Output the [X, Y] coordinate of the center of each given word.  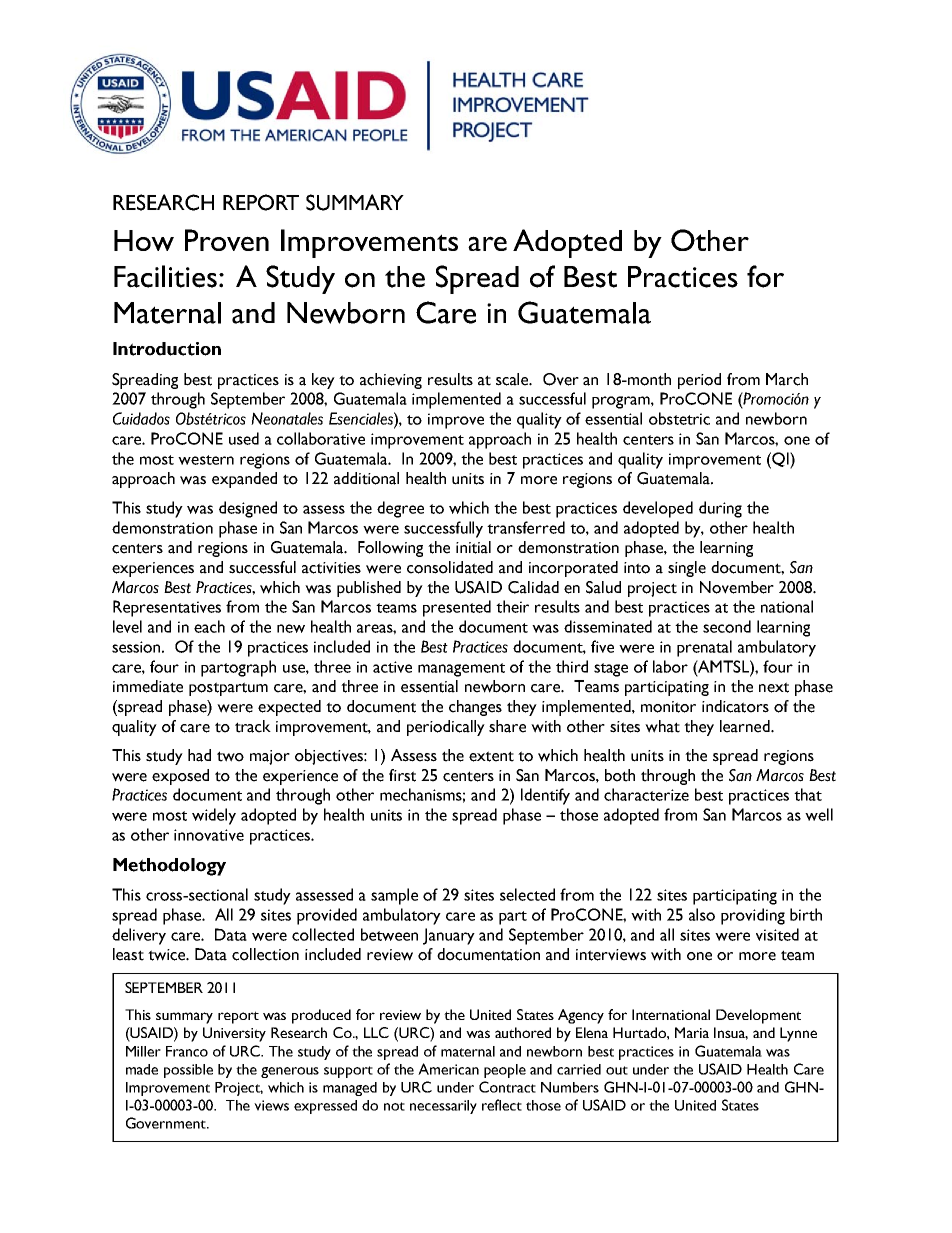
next [774, 687]
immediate [148, 686]
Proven [227, 240]
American [448, 1069]
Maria [692, 1032]
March [787, 379]
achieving [391, 381]
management [461, 670]
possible [188, 1071]
